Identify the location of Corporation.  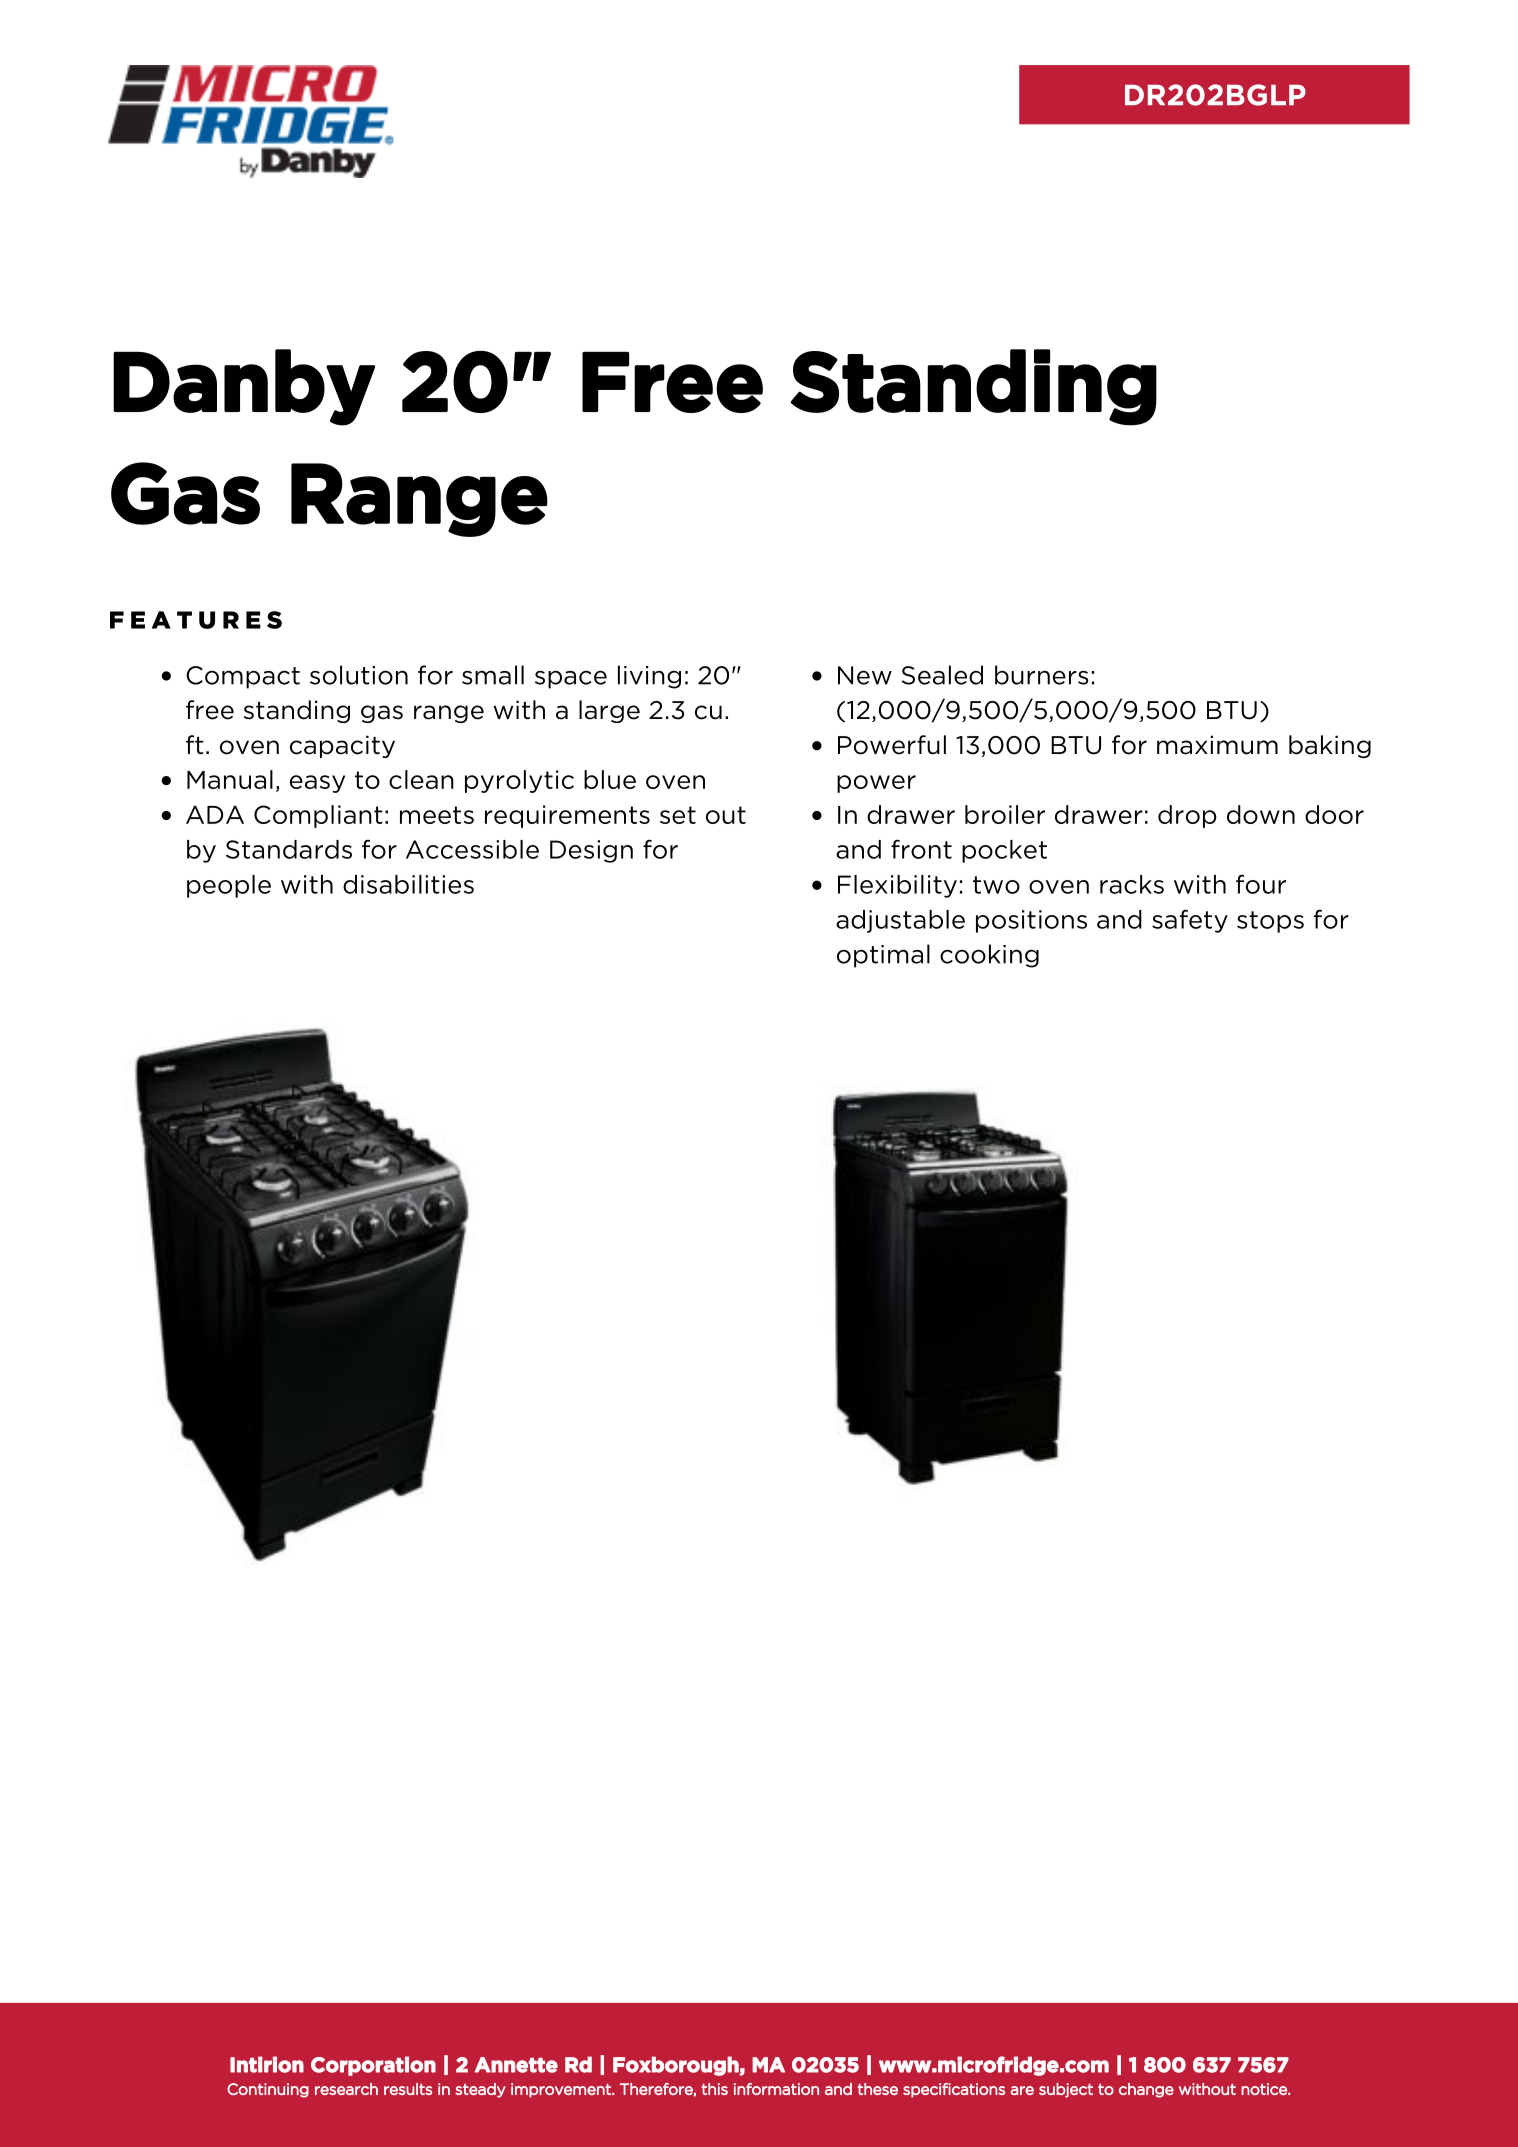
(373, 2066).
